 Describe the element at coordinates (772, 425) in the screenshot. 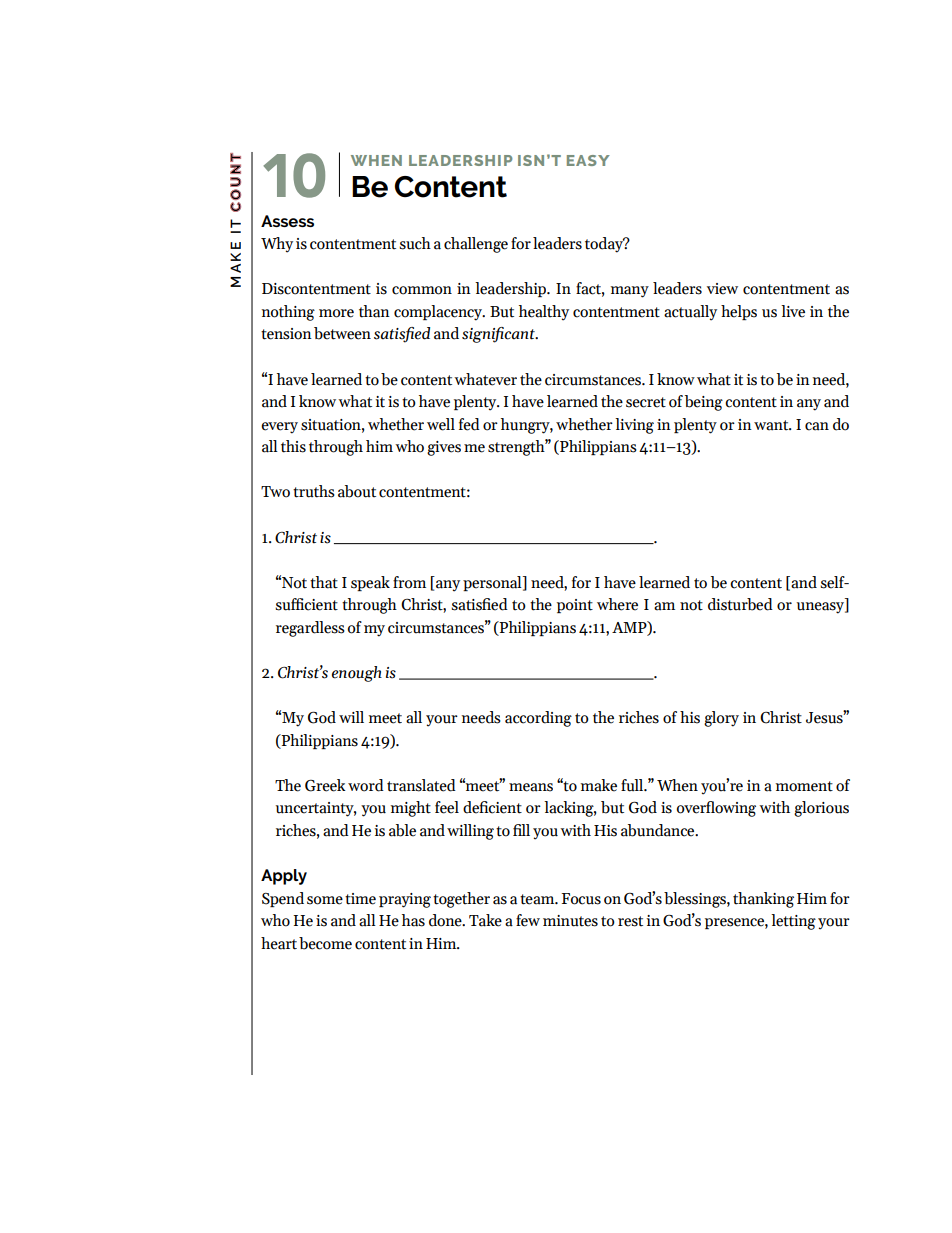

I see `want` at that location.
